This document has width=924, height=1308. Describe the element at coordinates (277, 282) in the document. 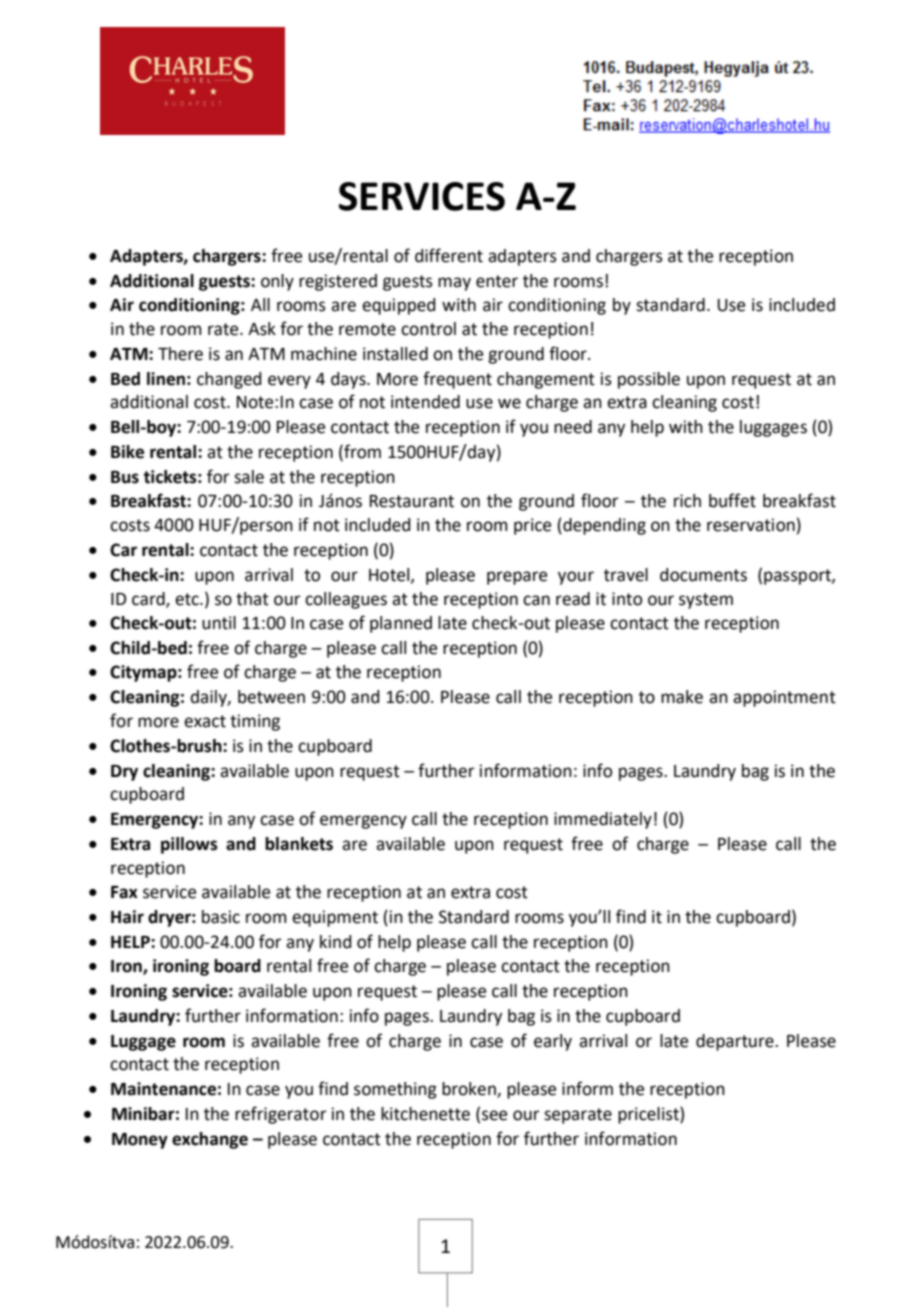

I see `only` at that location.
